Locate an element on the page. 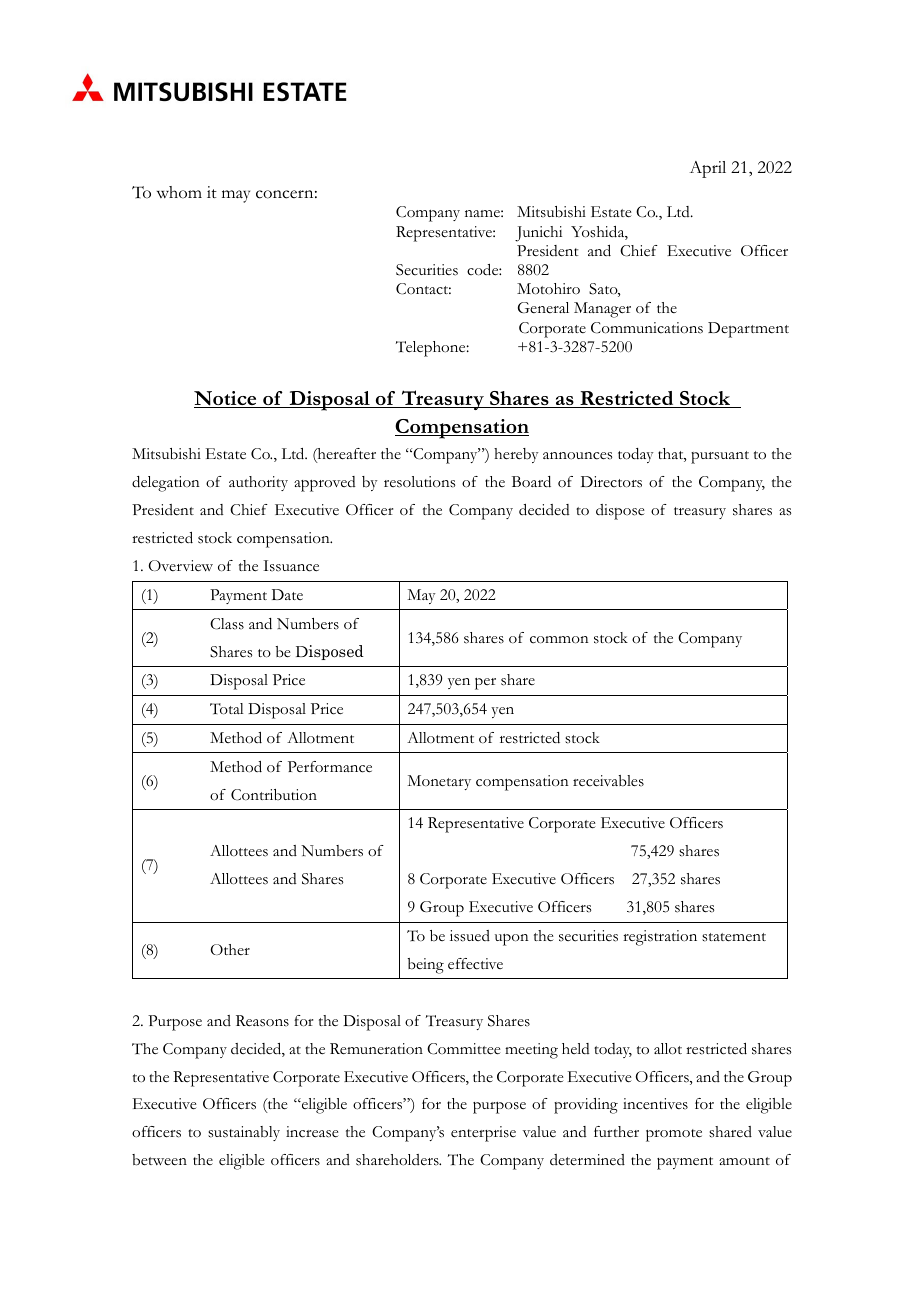 The width and height of the page is (924, 1308). Junichi is located at coordinates (538, 234).
